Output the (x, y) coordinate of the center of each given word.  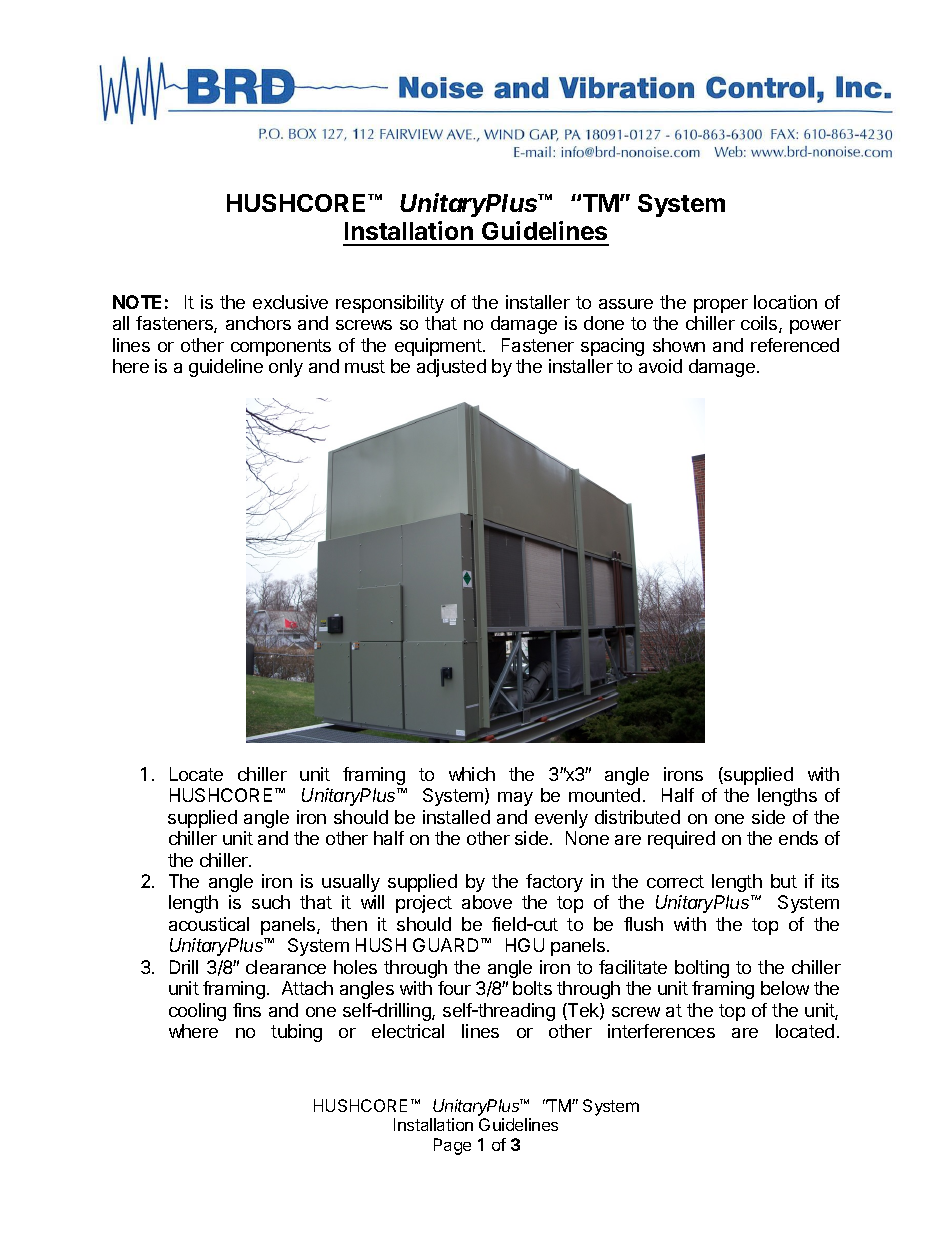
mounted (604, 795)
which (472, 774)
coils (760, 324)
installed (456, 817)
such (271, 902)
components (281, 347)
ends (798, 838)
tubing (296, 1033)
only (286, 368)
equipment (438, 347)
